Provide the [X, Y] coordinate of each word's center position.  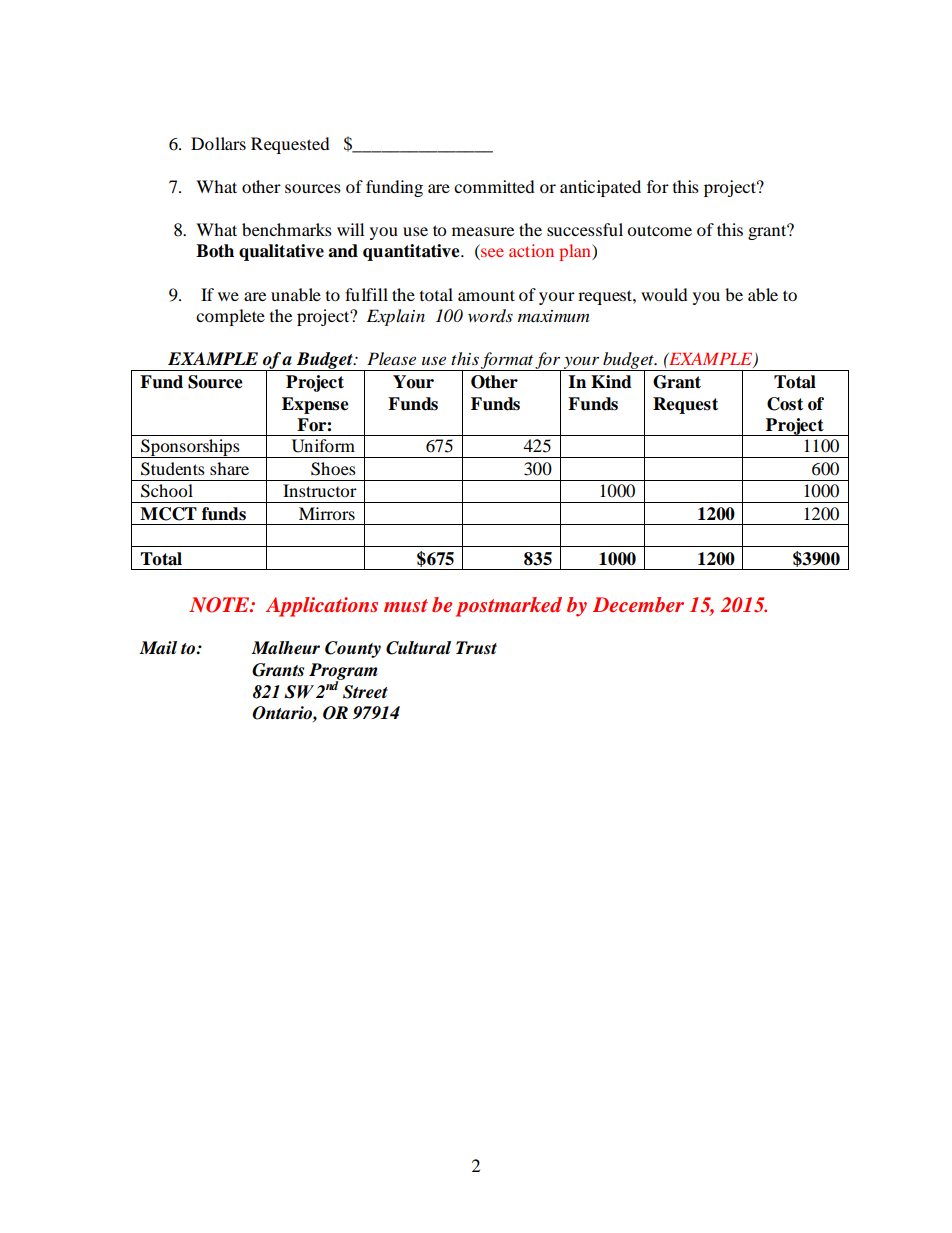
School [167, 491]
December [638, 604]
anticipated [600, 188]
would [664, 294]
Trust [476, 648]
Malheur [285, 648]
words [490, 316]
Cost [785, 404]
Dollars [218, 143]
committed [494, 186]
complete [230, 317]
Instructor [320, 490]
